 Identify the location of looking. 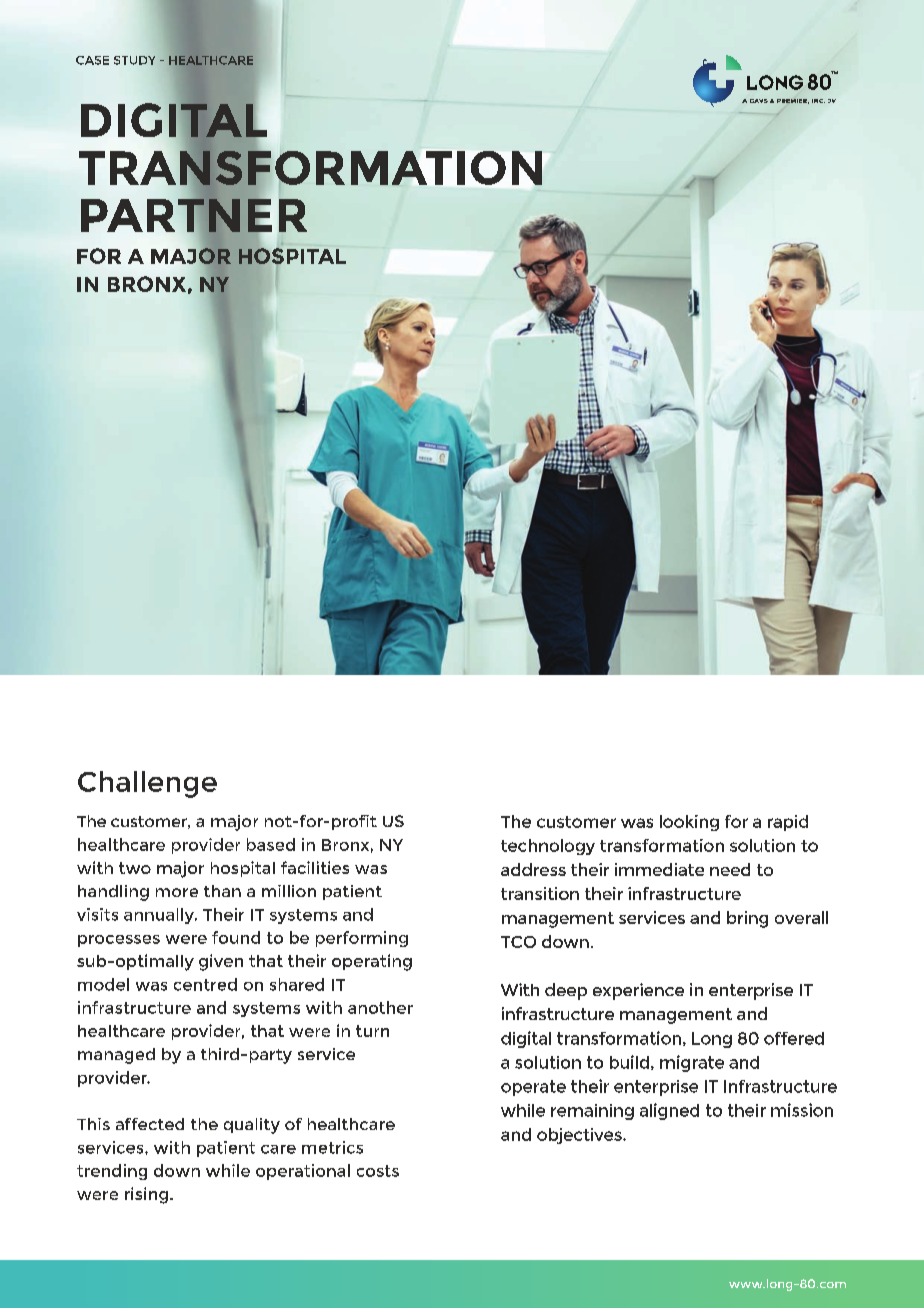
(689, 823).
